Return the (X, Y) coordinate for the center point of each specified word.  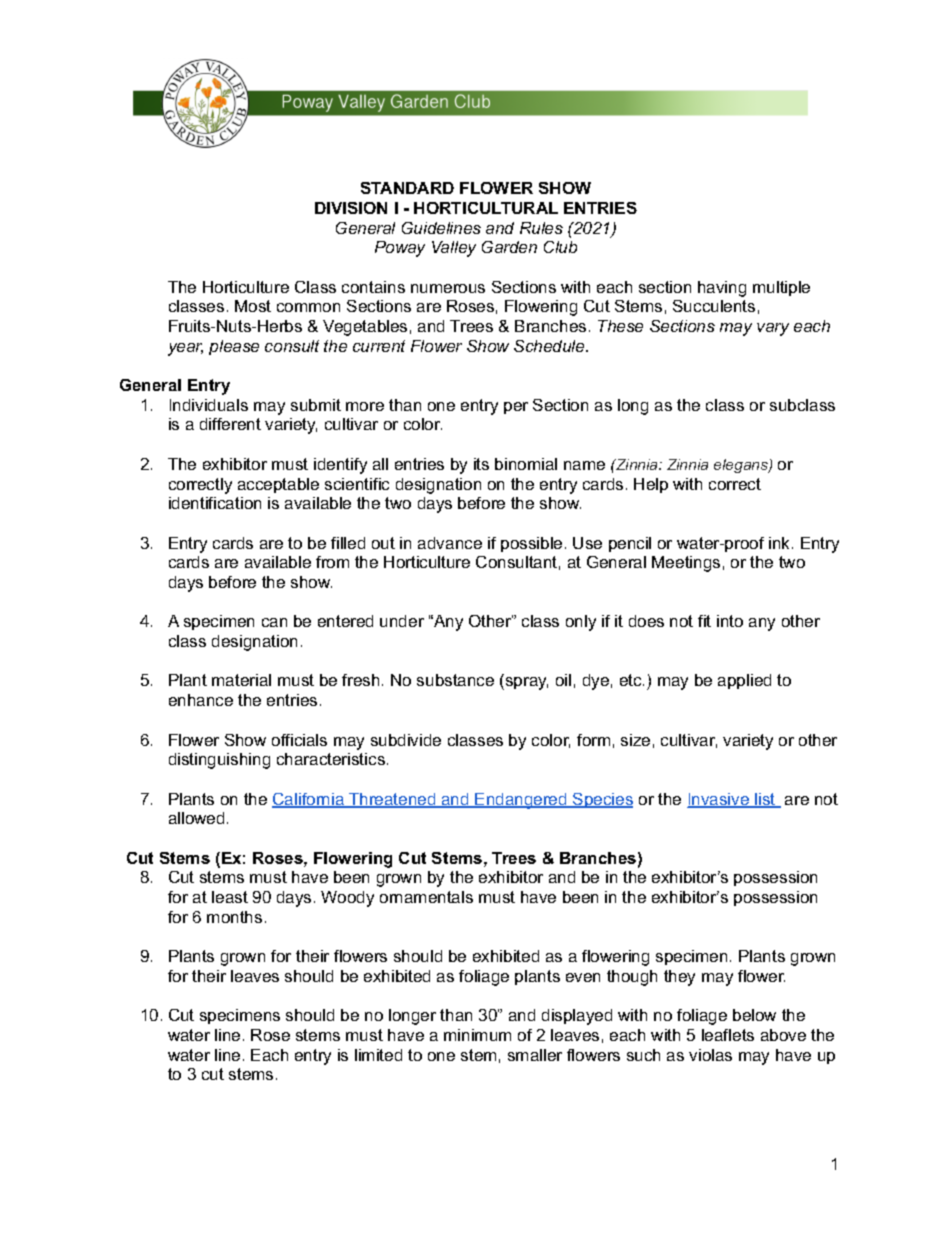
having (722, 289)
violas (710, 1055)
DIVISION (351, 208)
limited (378, 1055)
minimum (477, 1035)
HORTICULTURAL (486, 208)
